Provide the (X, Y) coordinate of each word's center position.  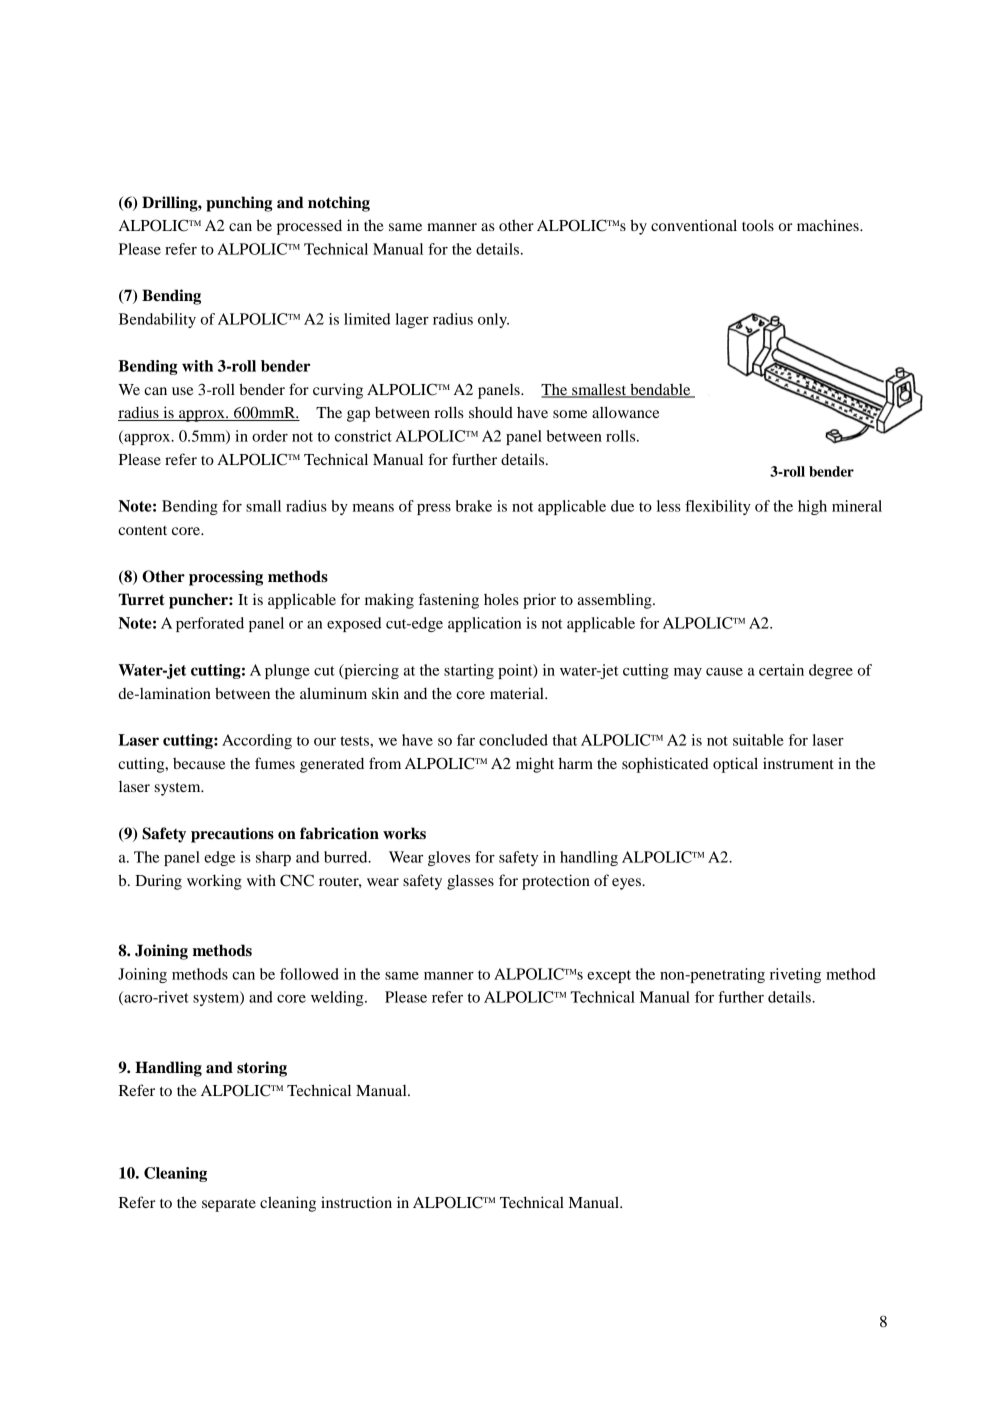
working (214, 882)
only (493, 320)
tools (758, 225)
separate (229, 1205)
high (812, 507)
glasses (470, 882)
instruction (356, 1202)
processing (226, 578)
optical (735, 765)
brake (474, 506)
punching (239, 204)
